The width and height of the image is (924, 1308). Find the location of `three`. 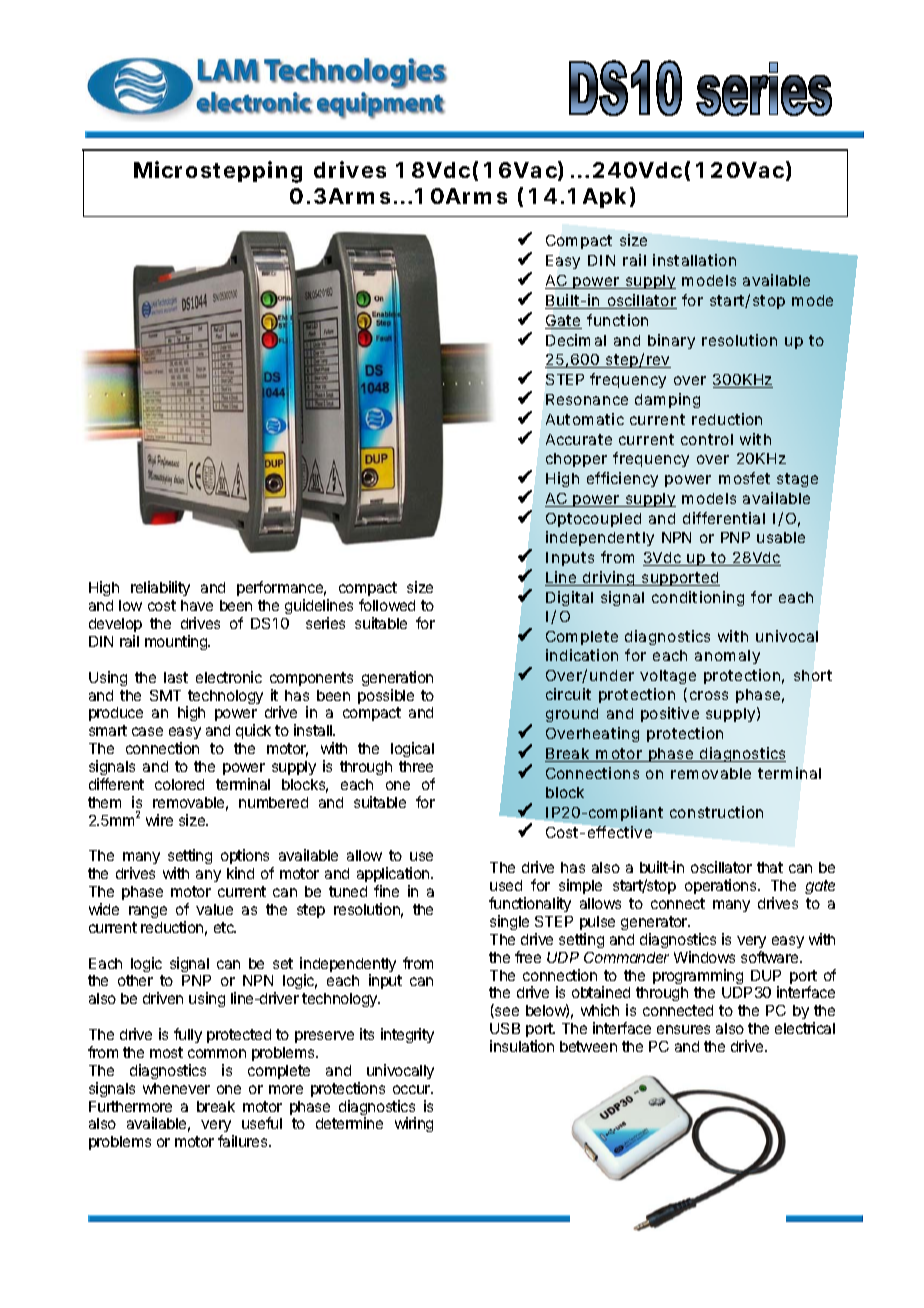

three is located at coordinates (416, 766).
